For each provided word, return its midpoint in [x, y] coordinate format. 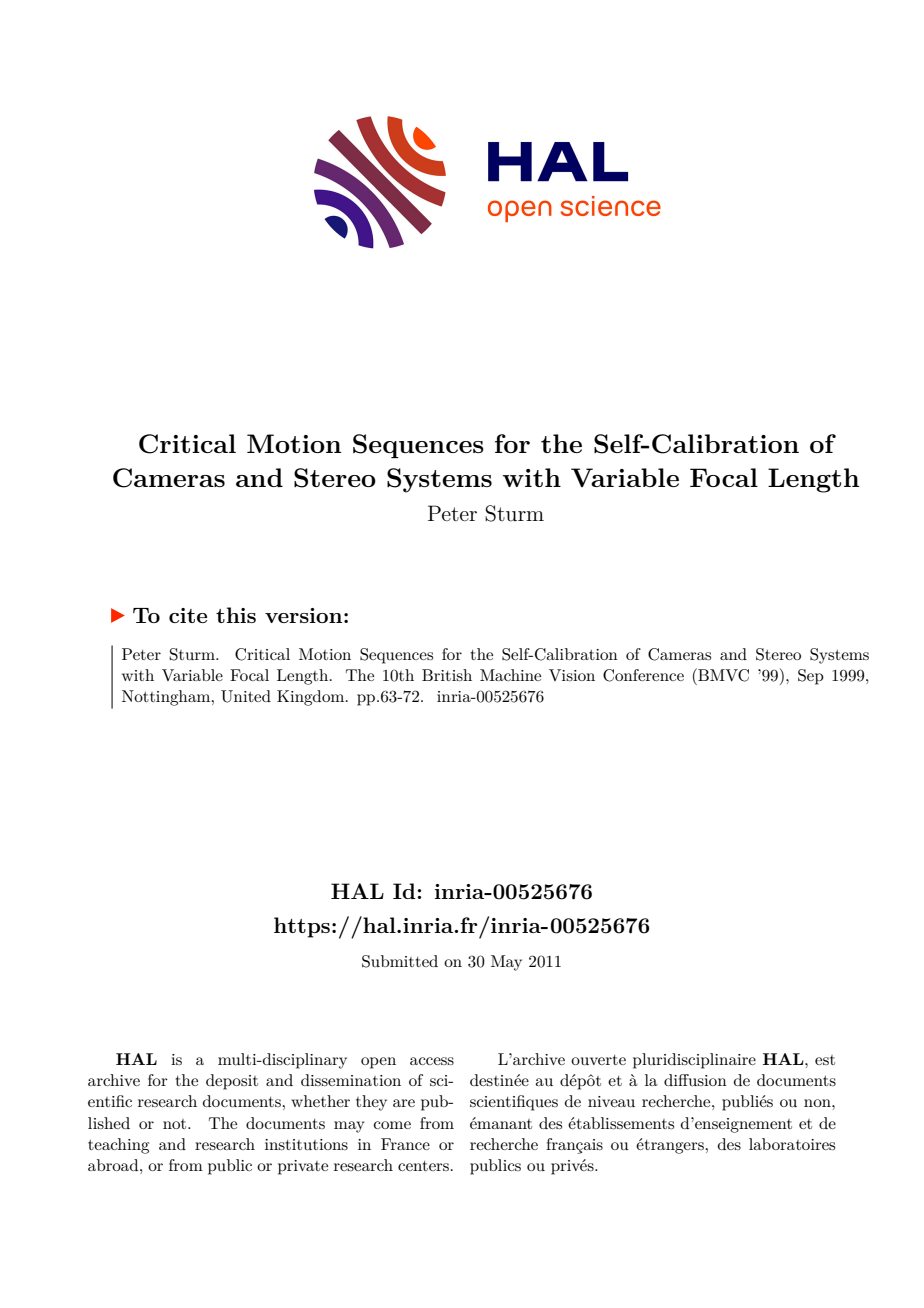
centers [423, 1166]
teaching [118, 1146]
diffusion [695, 1080]
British [447, 675]
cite [188, 615]
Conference [643, 675]
